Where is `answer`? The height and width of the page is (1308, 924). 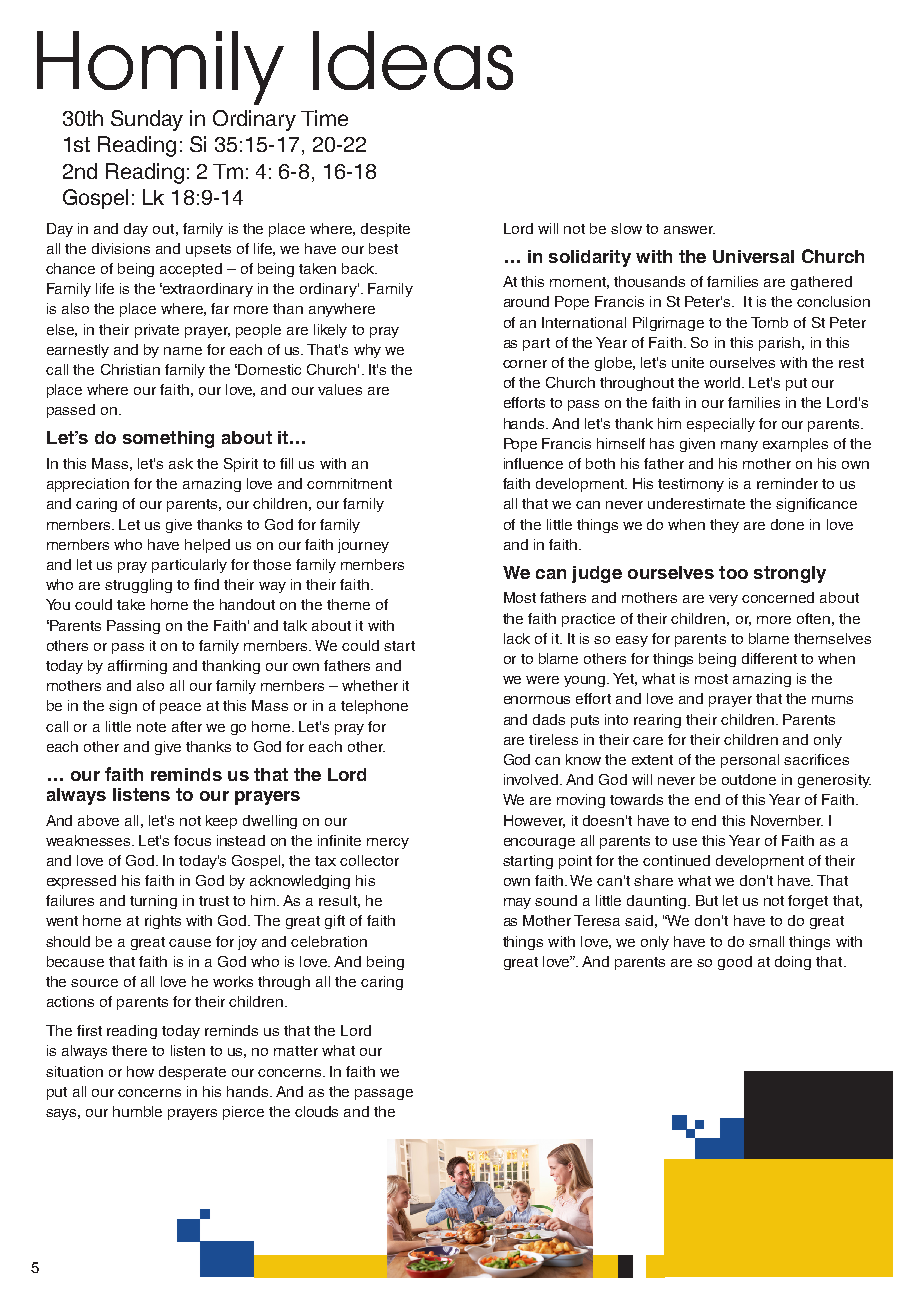 answer is located at coordinates (689, 230).
